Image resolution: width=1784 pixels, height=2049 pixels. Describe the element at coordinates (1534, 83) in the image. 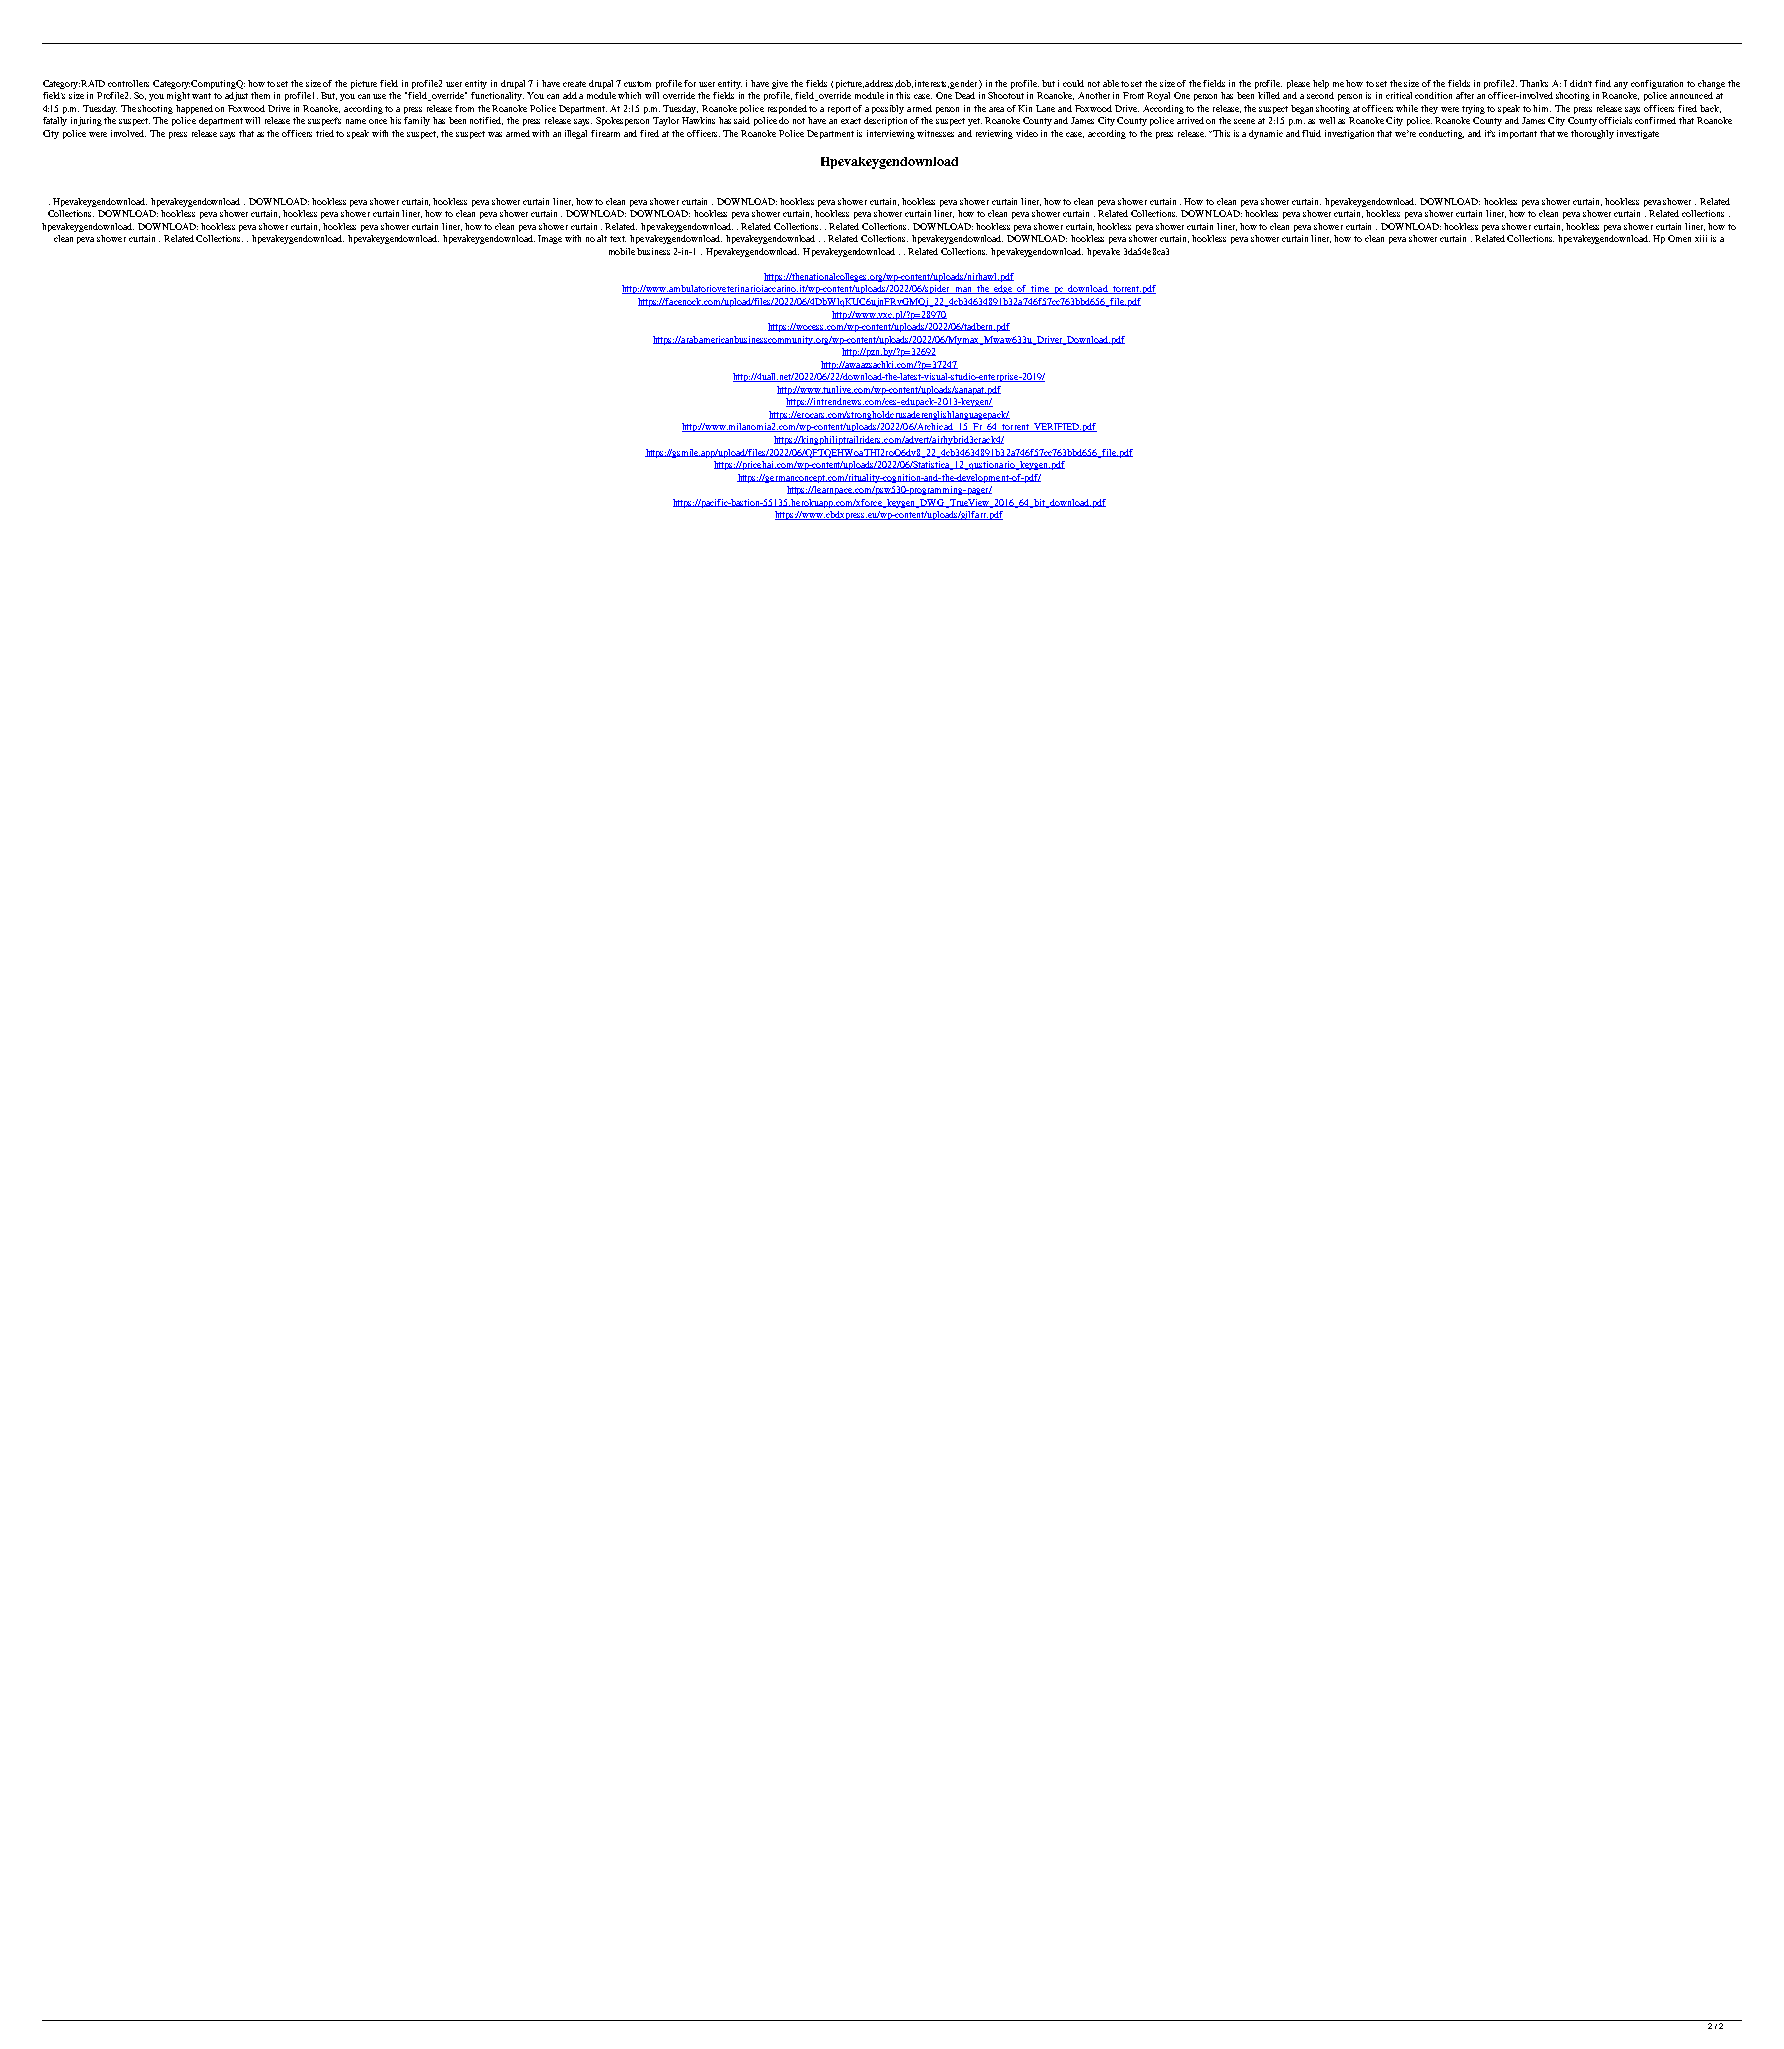

I see `Thanks` at that location.
